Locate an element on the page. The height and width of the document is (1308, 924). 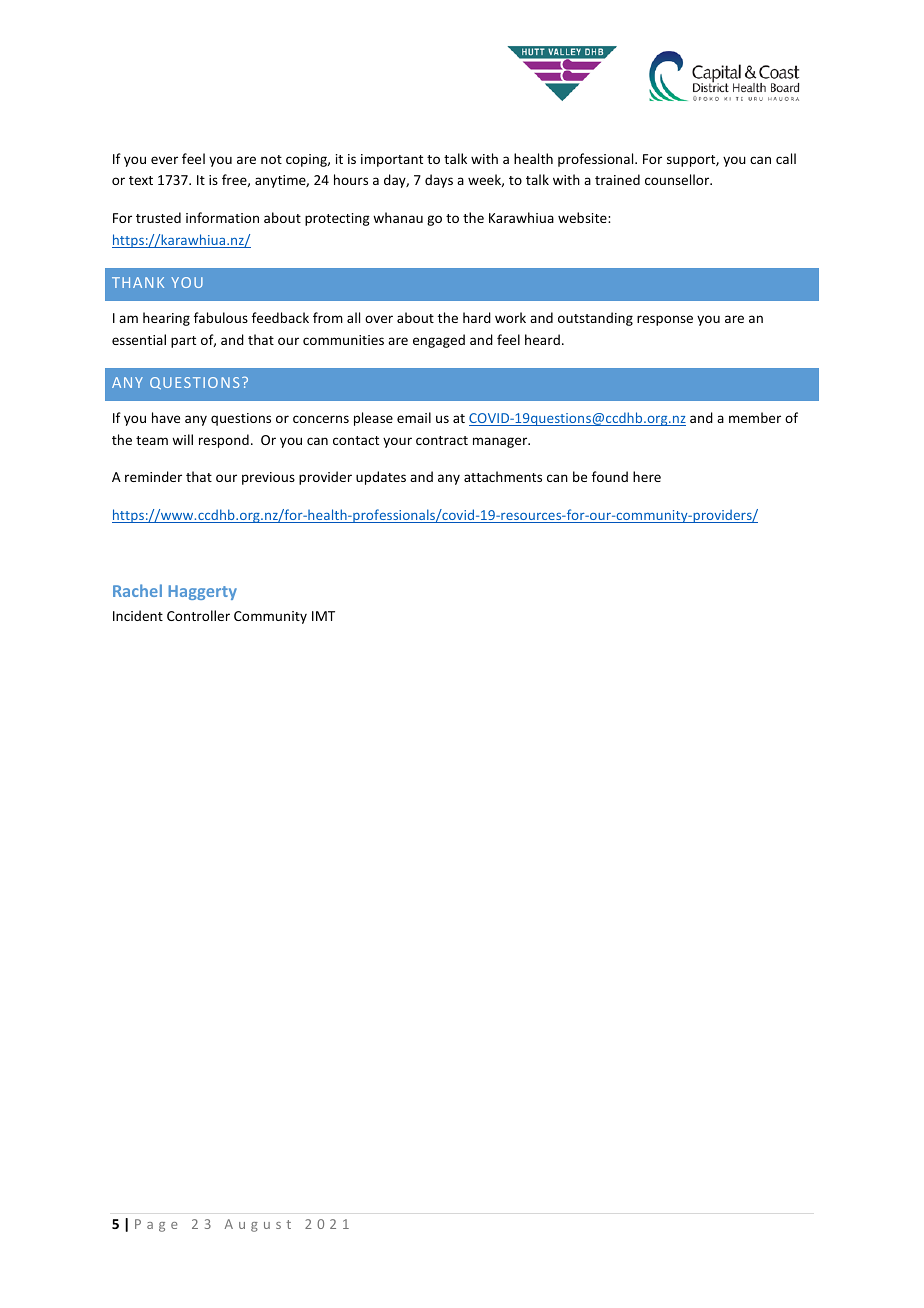
IMT is located at coordinates (323, 616).
